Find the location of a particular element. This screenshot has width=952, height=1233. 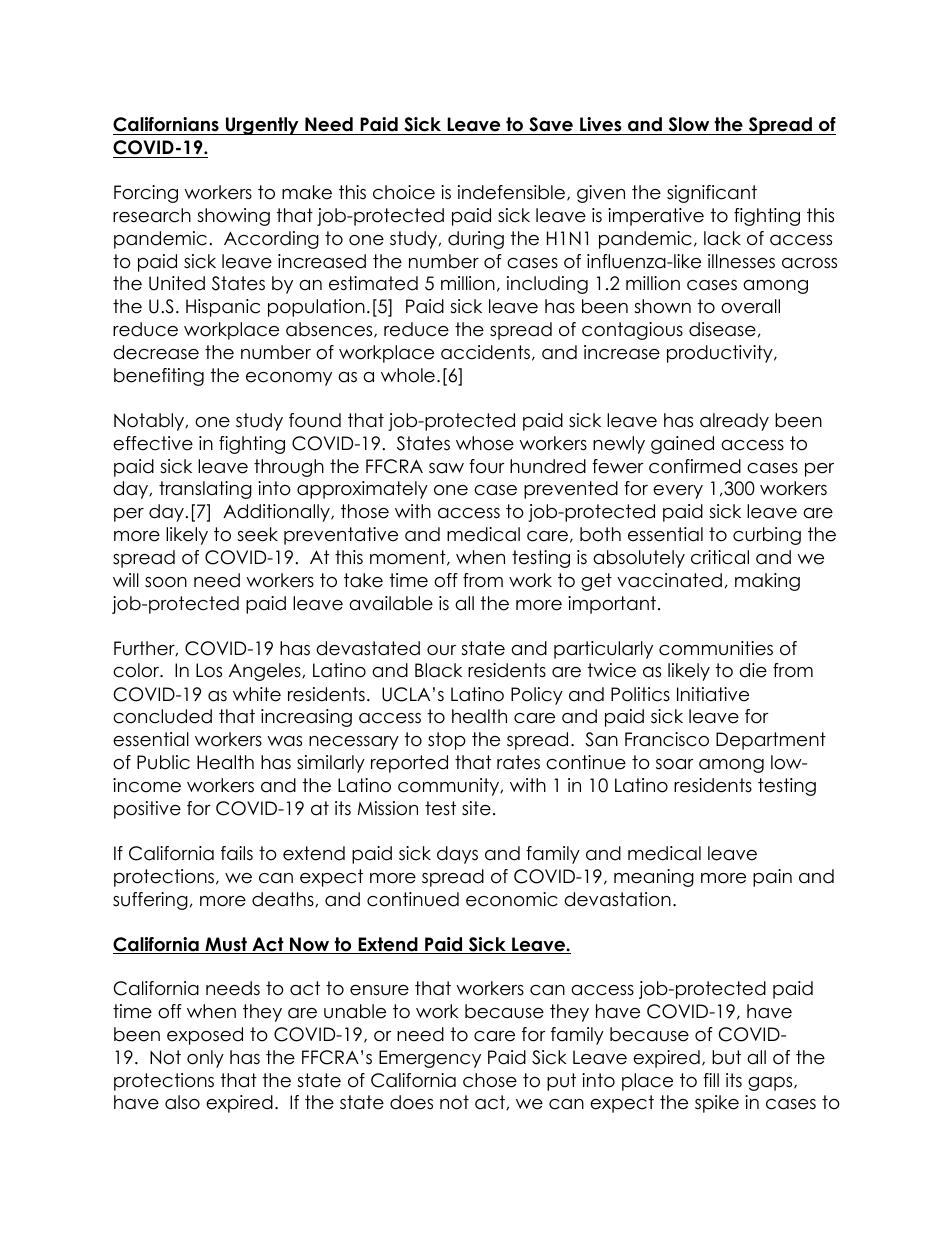

whose is located at coordinates (485, 443).
